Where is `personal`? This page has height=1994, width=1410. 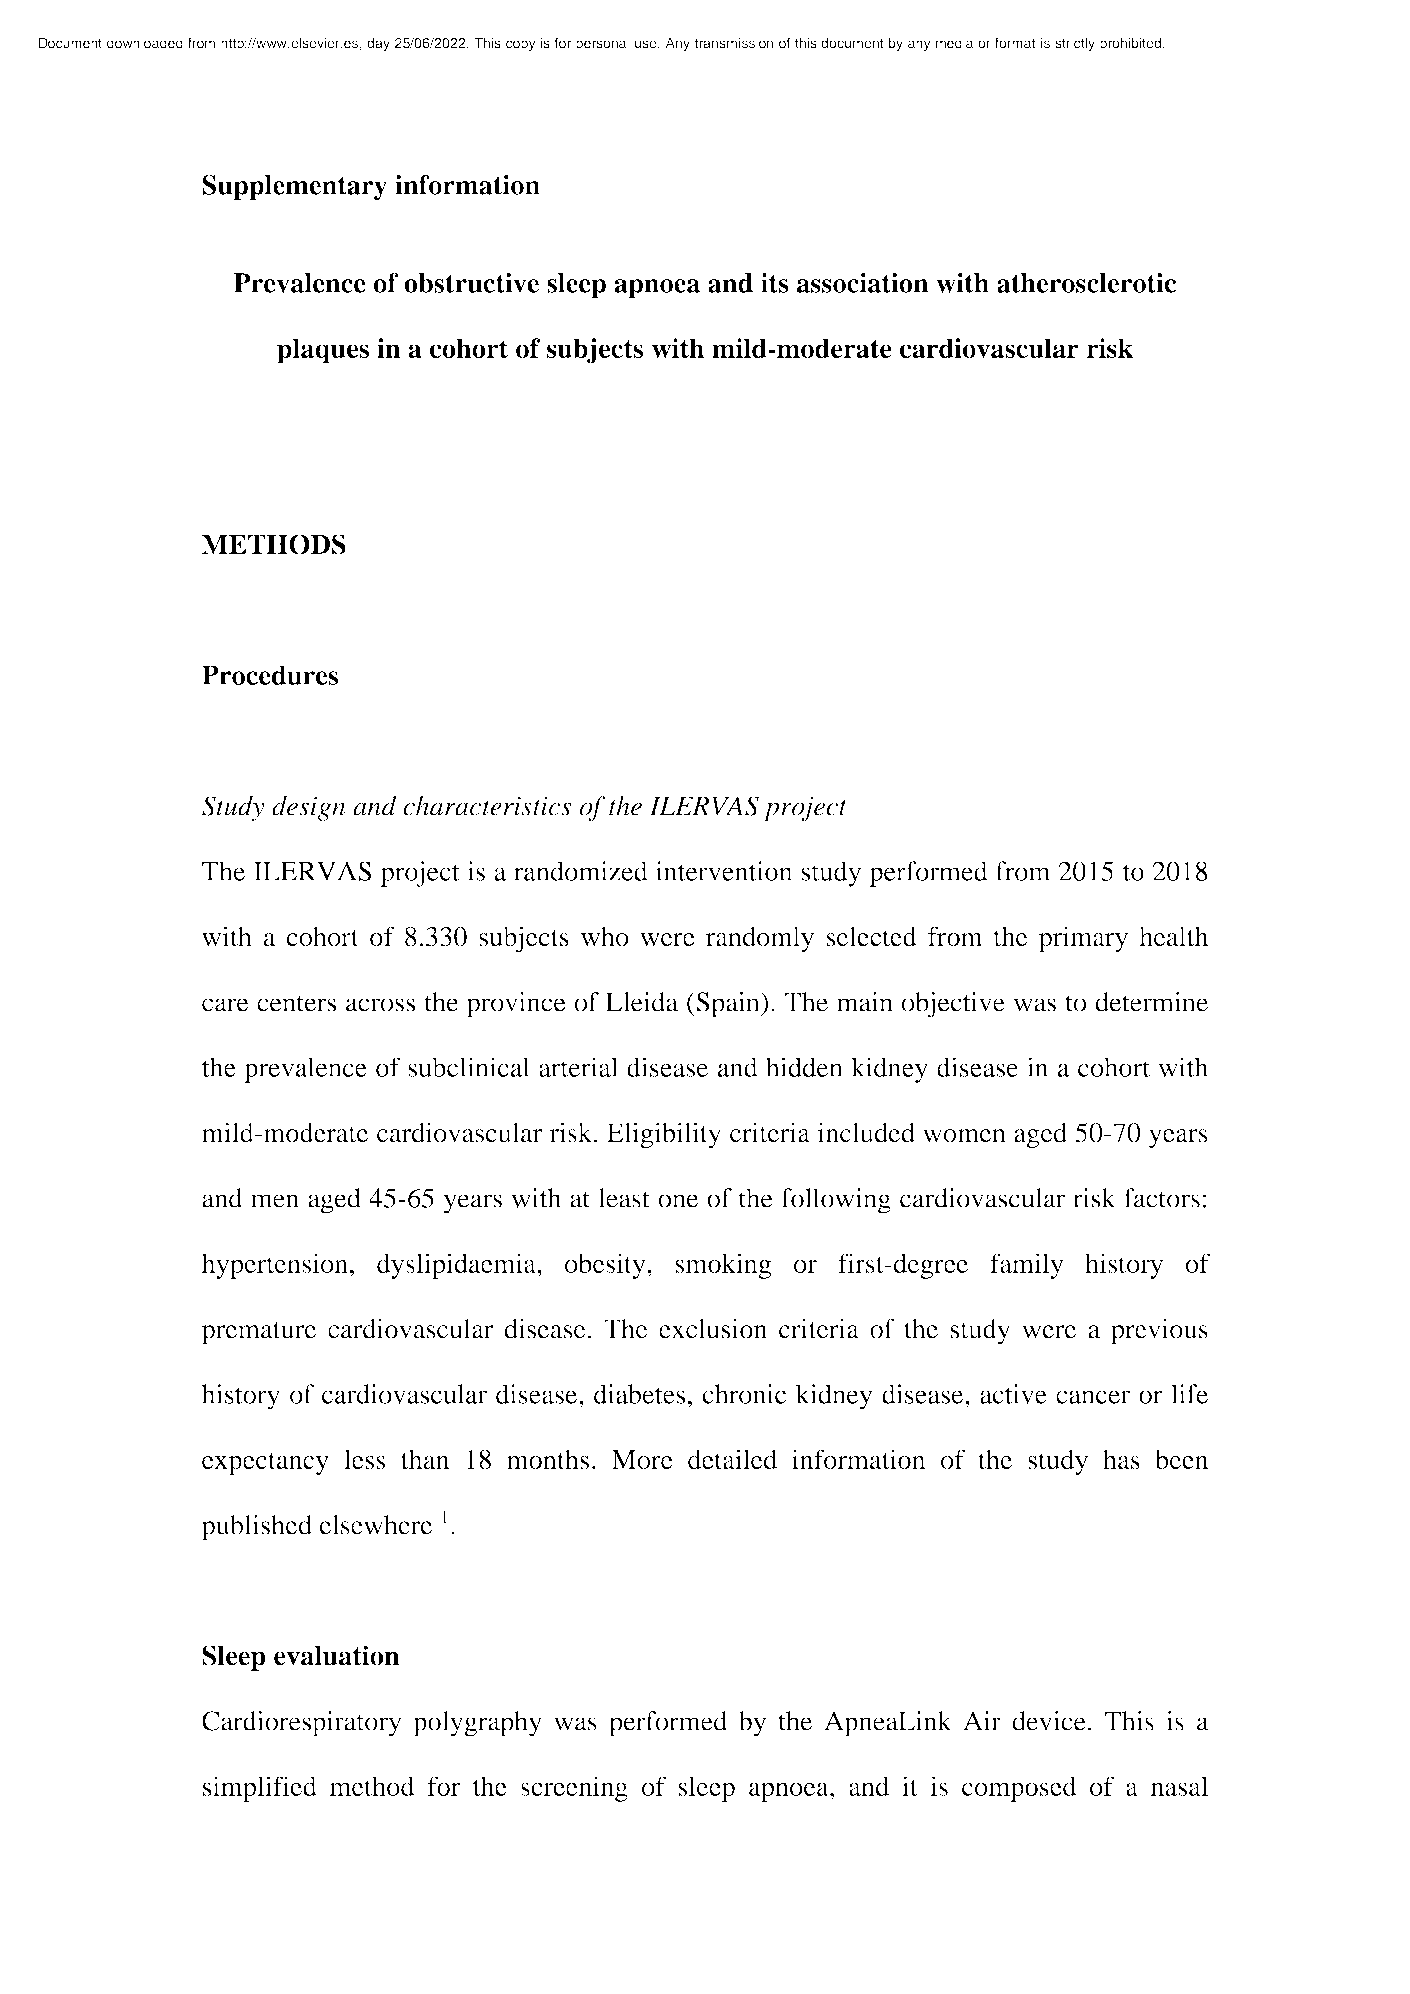
personal is located at coordinates (602, 44).
